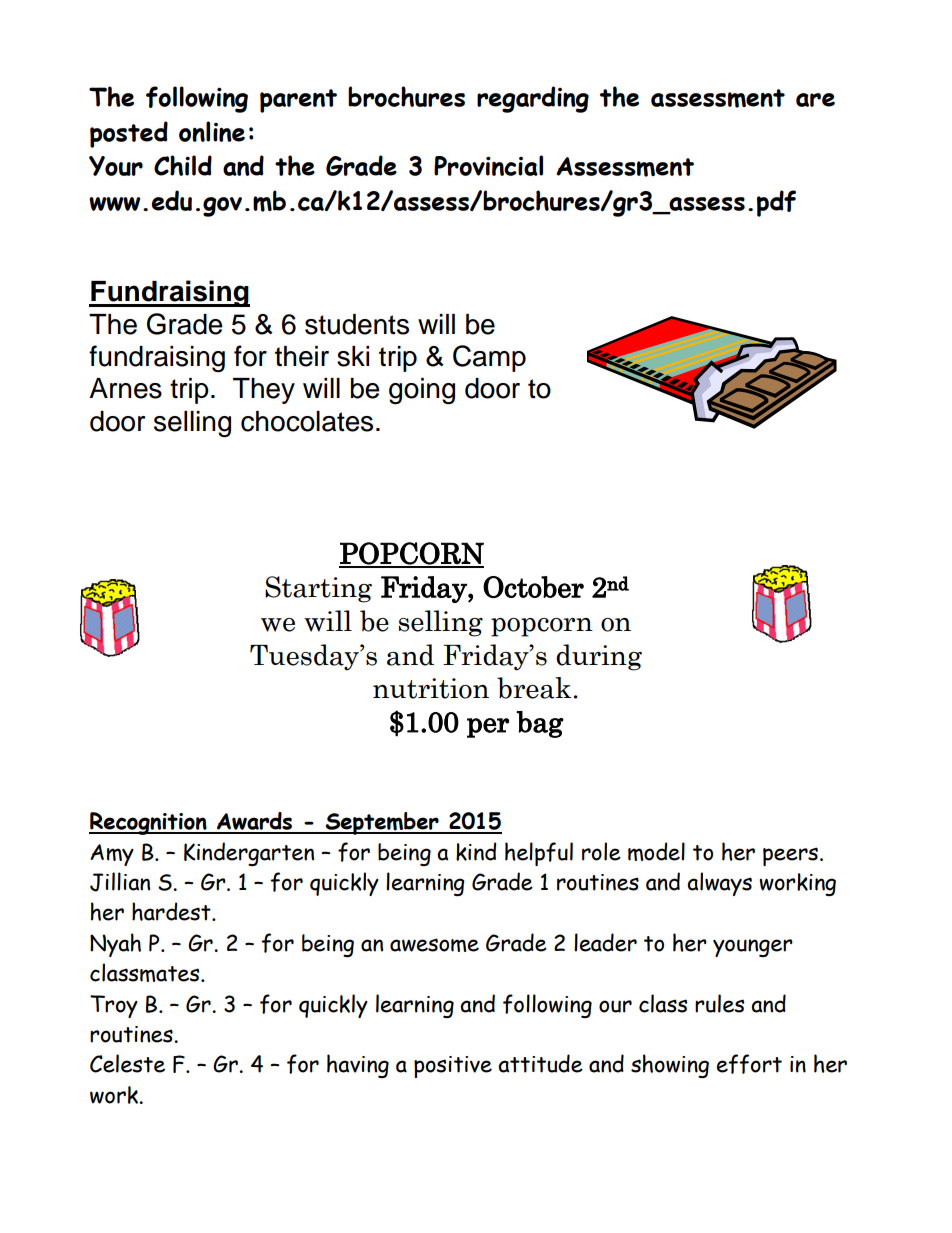  I want to click on Provincial, so click(488, 165).
